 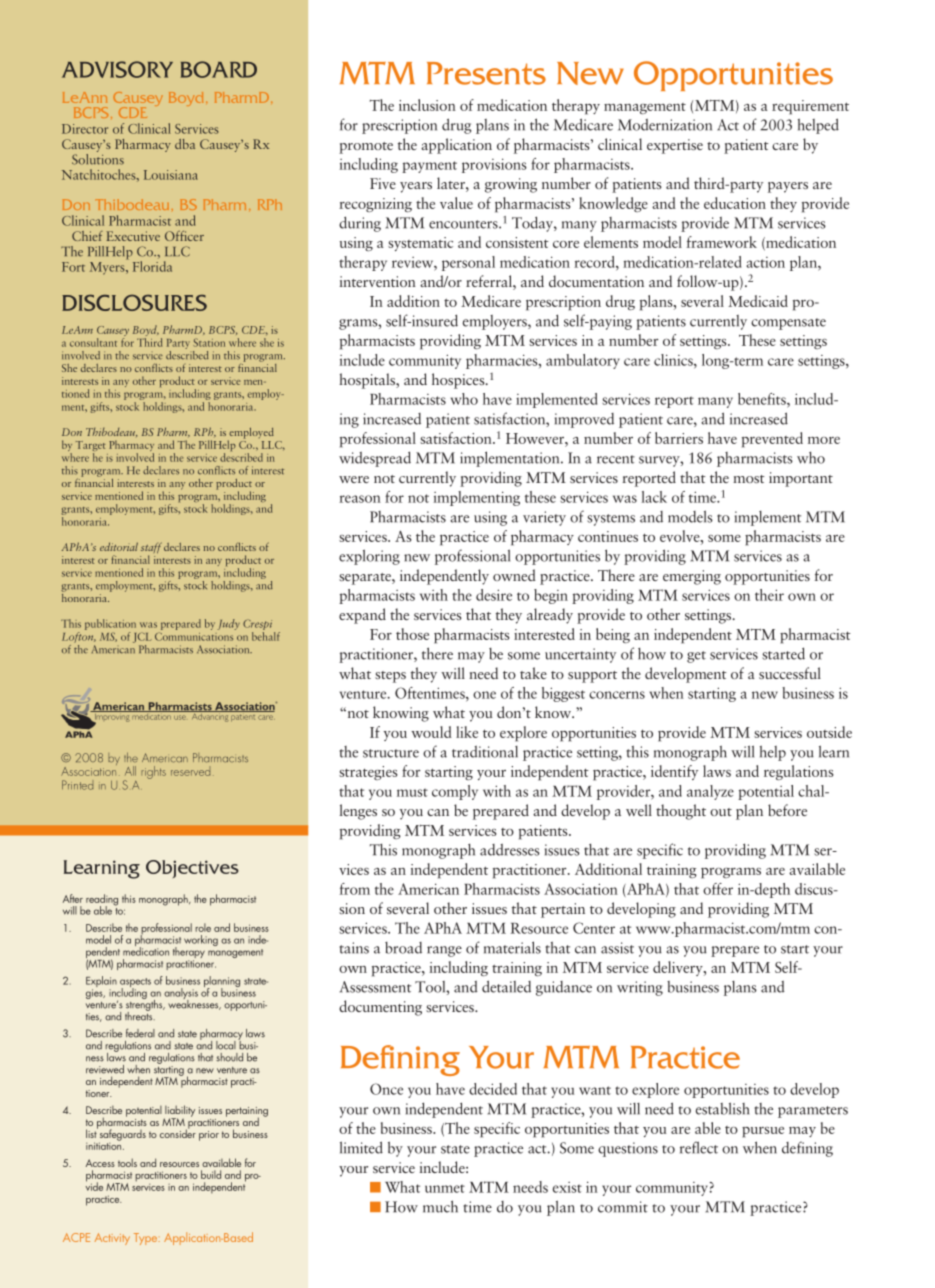 I want to click on Modernization, so click(x=665, y=125).
